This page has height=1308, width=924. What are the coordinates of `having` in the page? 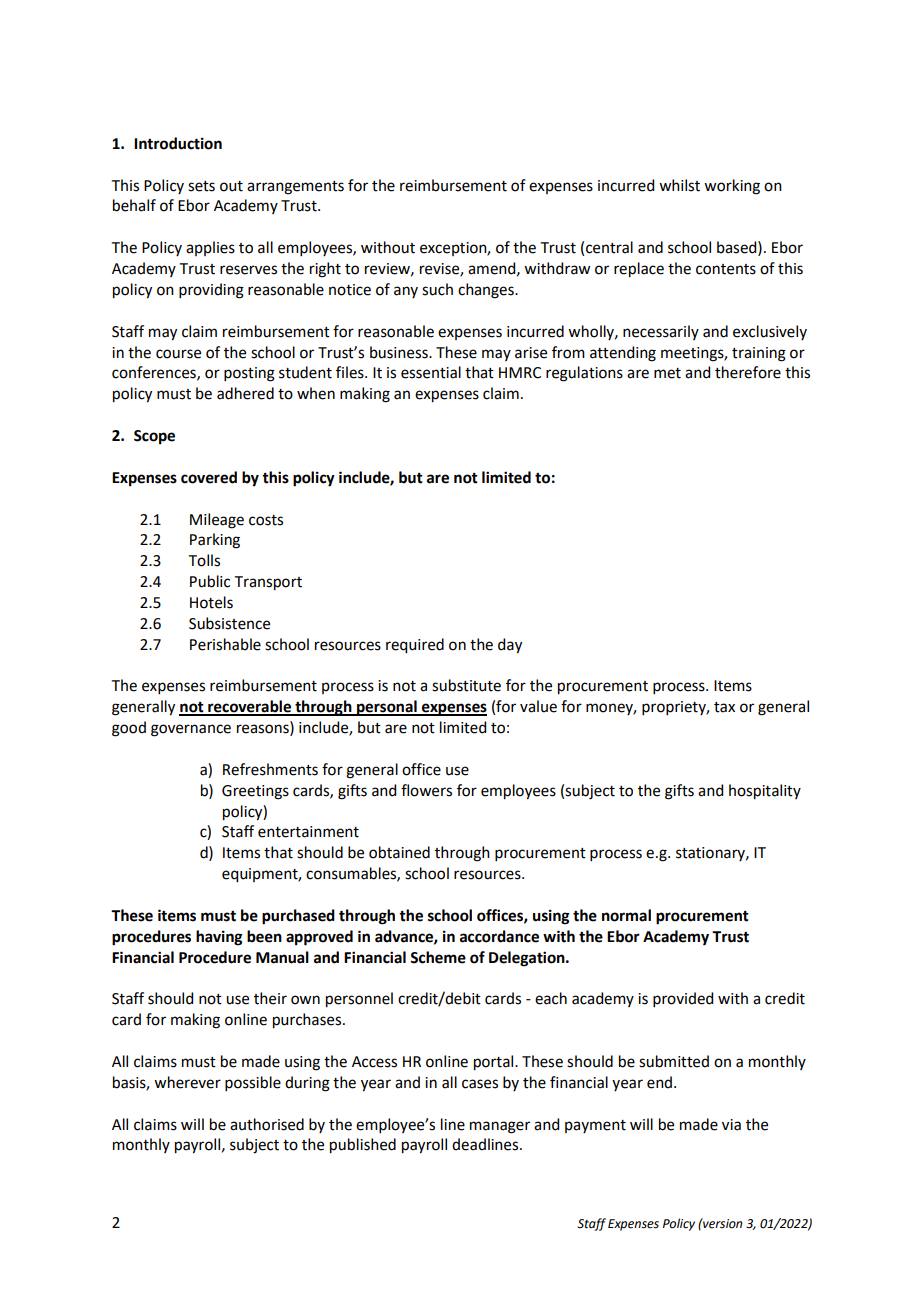 It's located at (219, 938).
